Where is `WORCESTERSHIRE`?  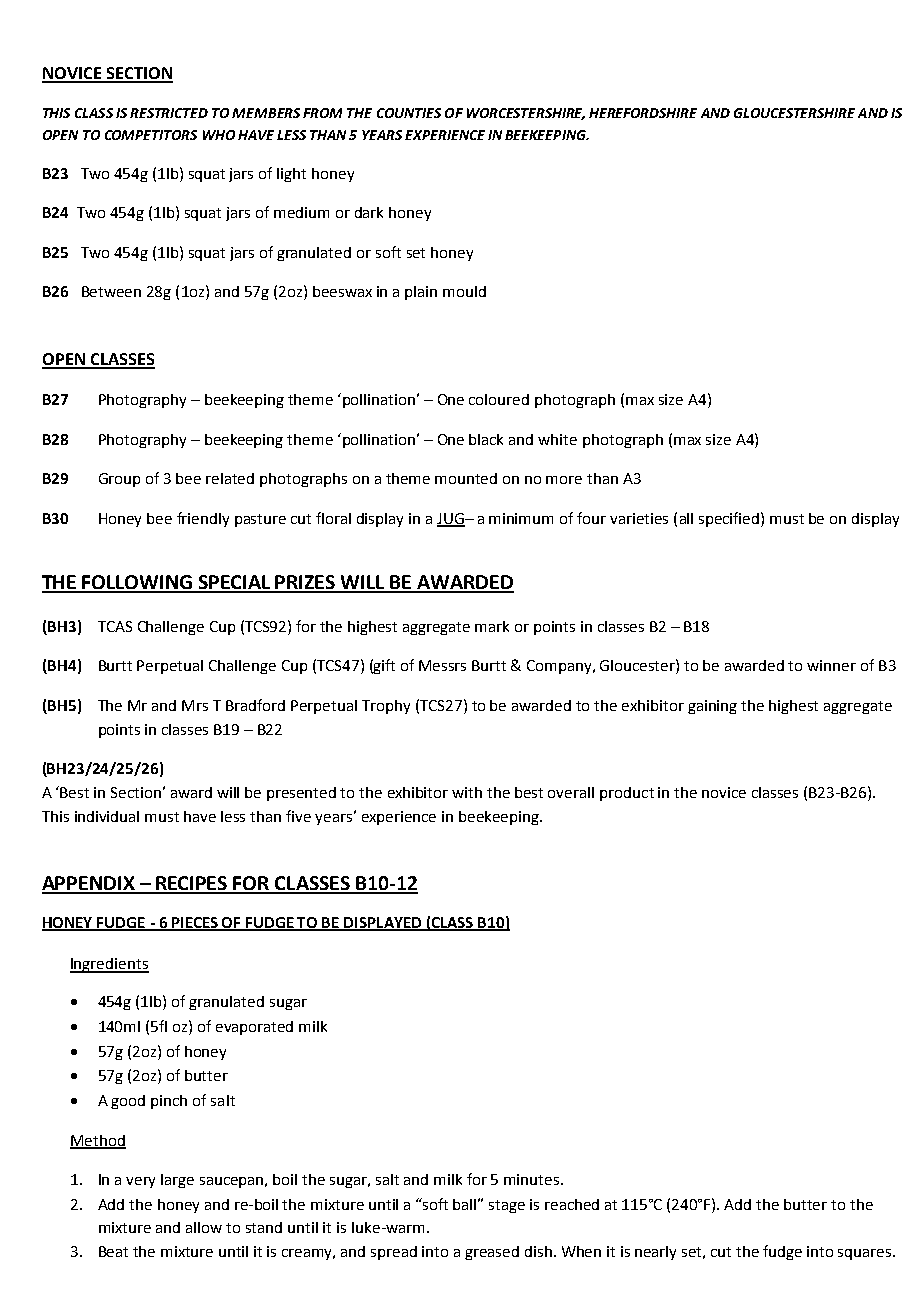 WORCESTERSHIRE is located at coordinates (526, 114).
